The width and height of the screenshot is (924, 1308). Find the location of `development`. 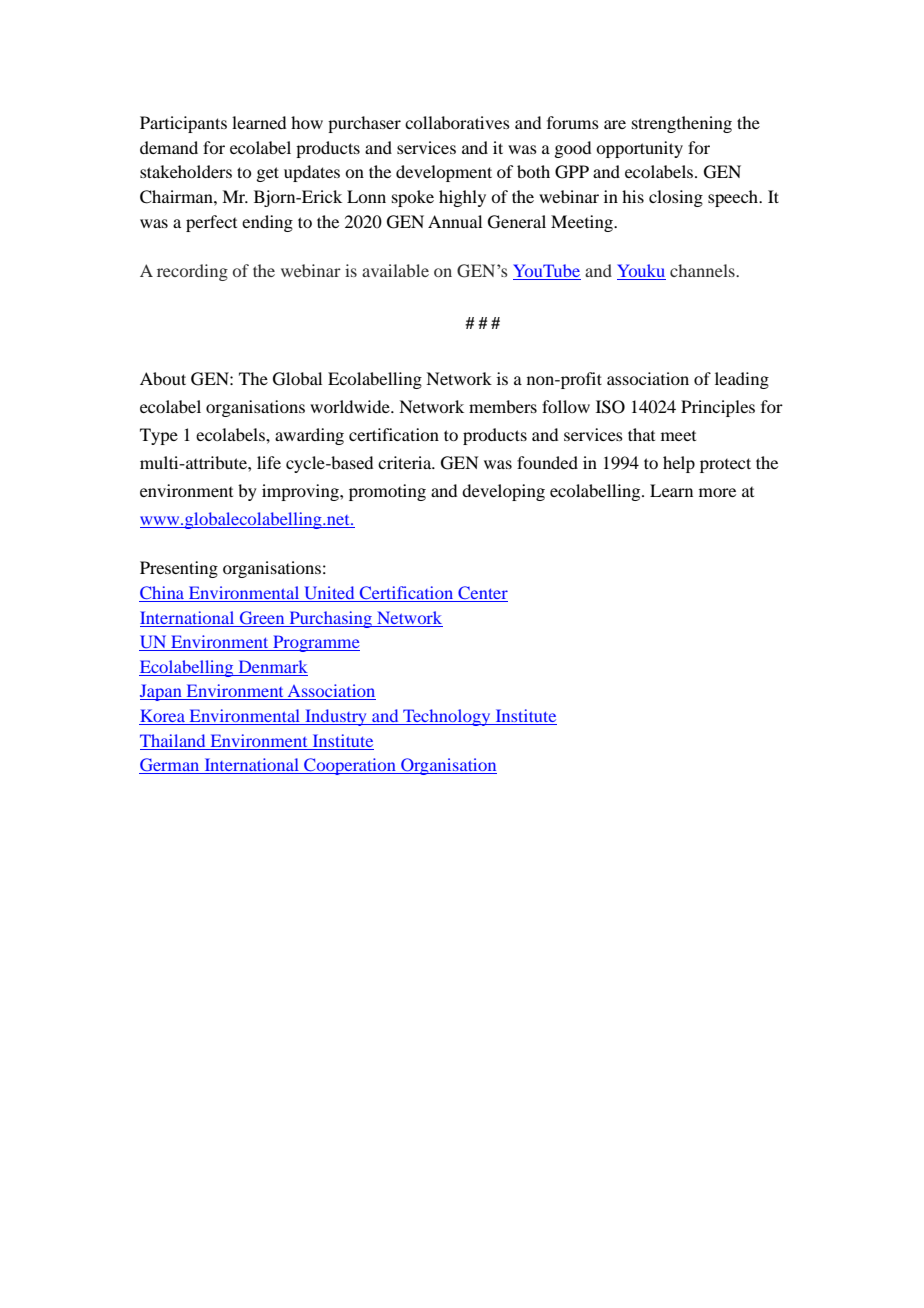

development is located at coordinates (444, 173).
